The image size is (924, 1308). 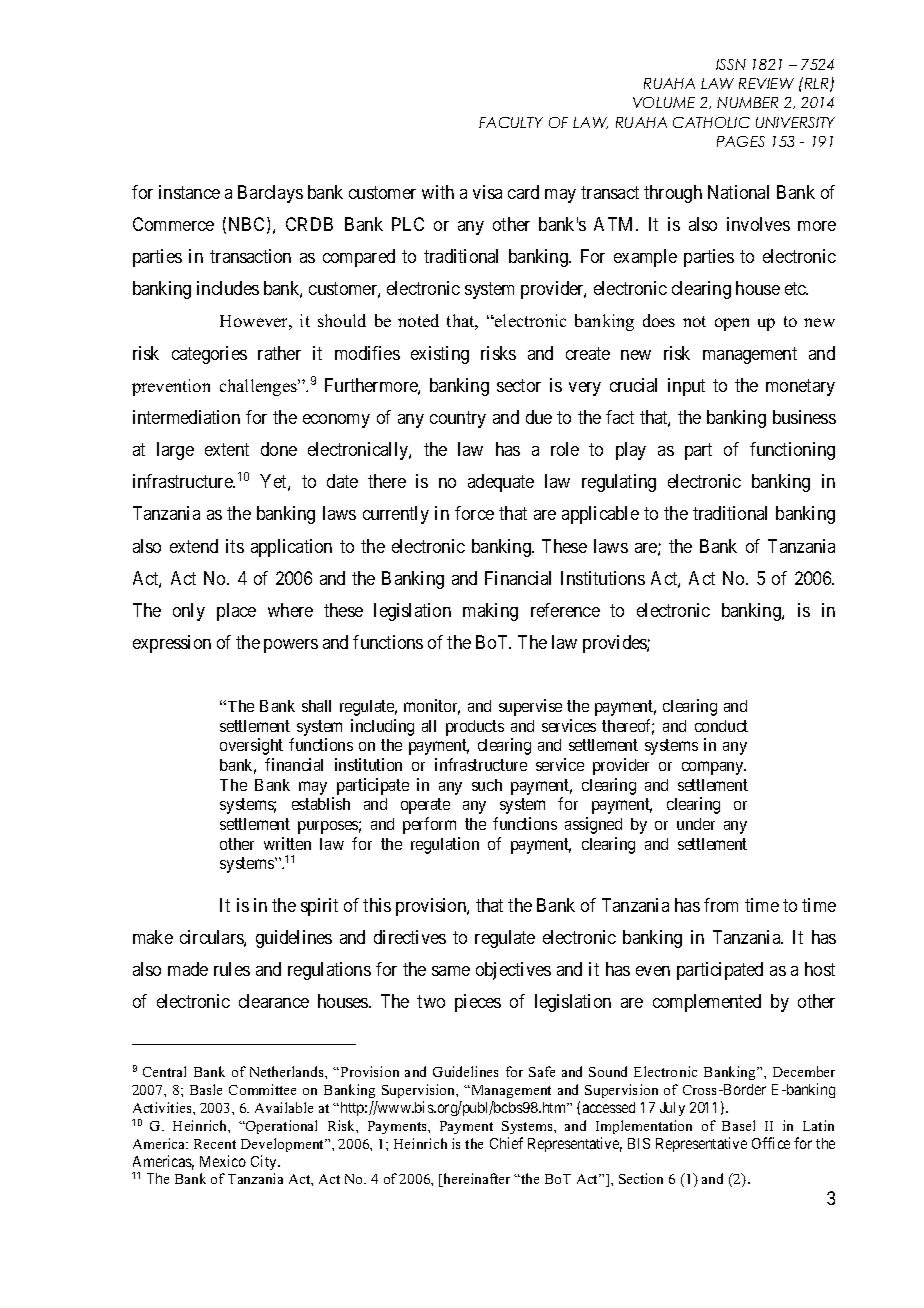 What do you see at coordinates (189, 192) in the screenshot?
I see `instance` at bounding box center [189, 192].
